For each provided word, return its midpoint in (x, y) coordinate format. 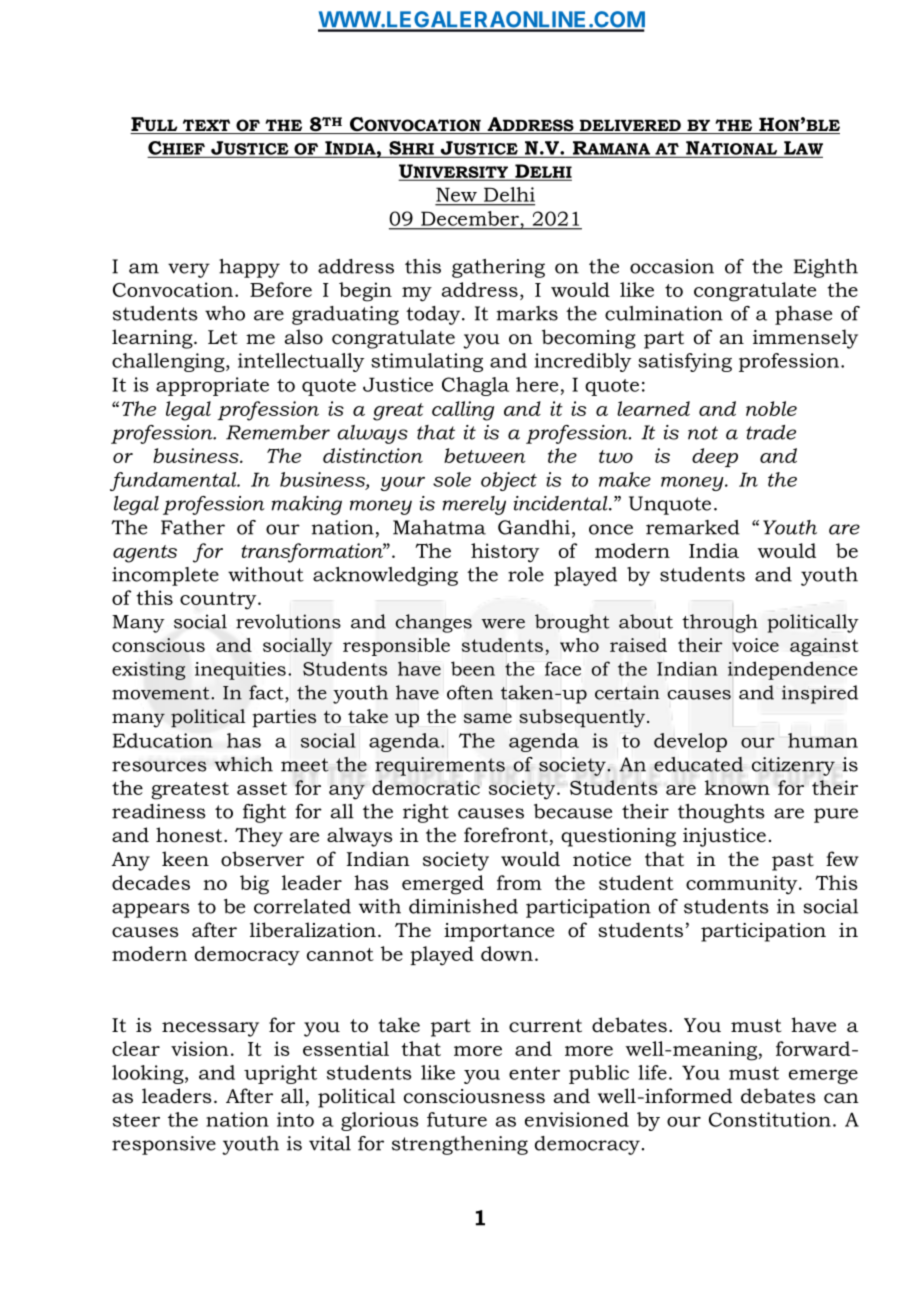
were (503, 624)
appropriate (212, 386)
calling (463, 411)
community (743, 885)
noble (771, 408)
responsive (164, 1145)
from (519, 882)
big (254, 885)
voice (755, 645)
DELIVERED (630, 127)
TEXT (206, 126)
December (470, 218)
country (219, 601)
